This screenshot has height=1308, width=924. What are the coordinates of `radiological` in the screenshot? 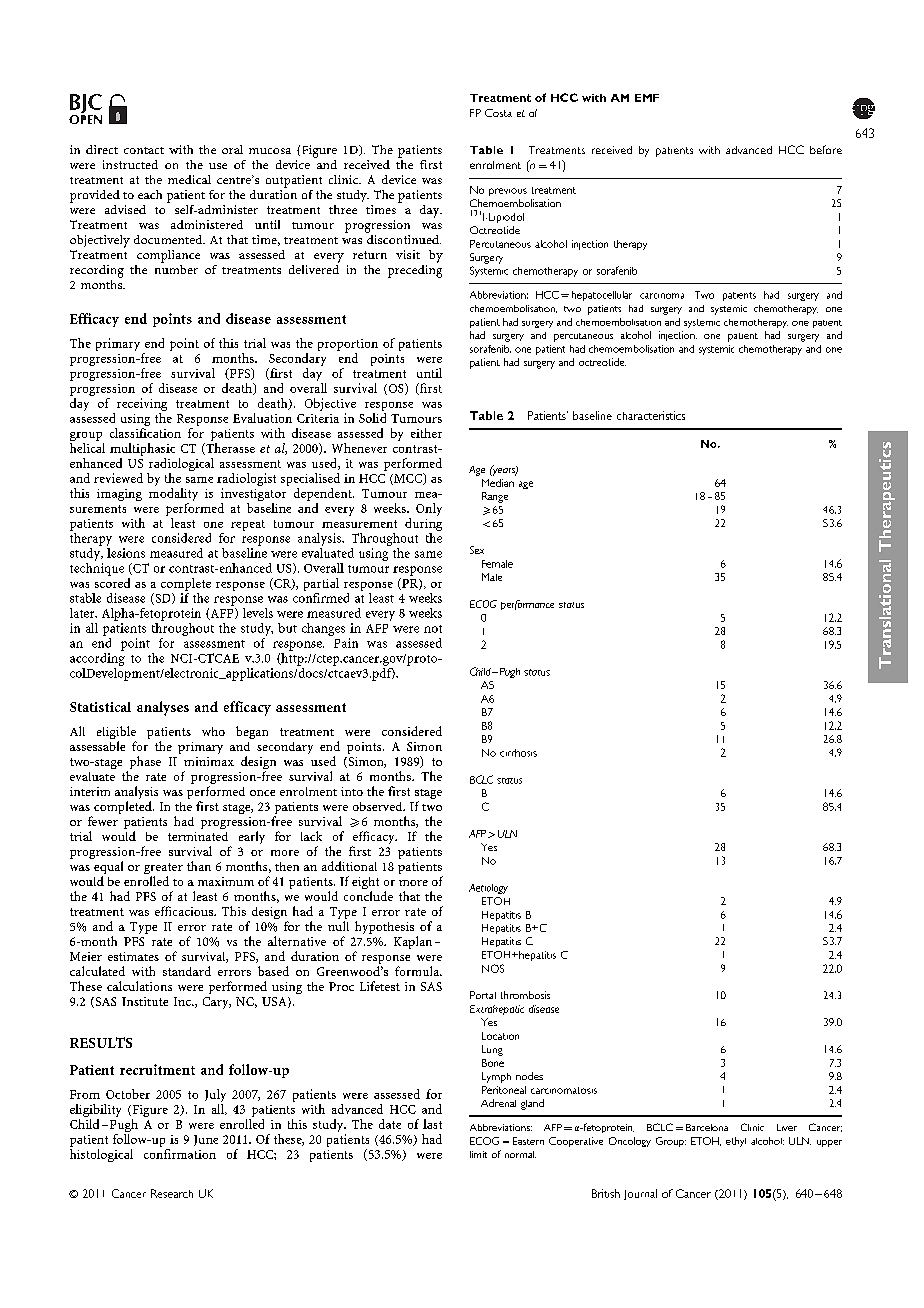 It's located at (180, 466).
